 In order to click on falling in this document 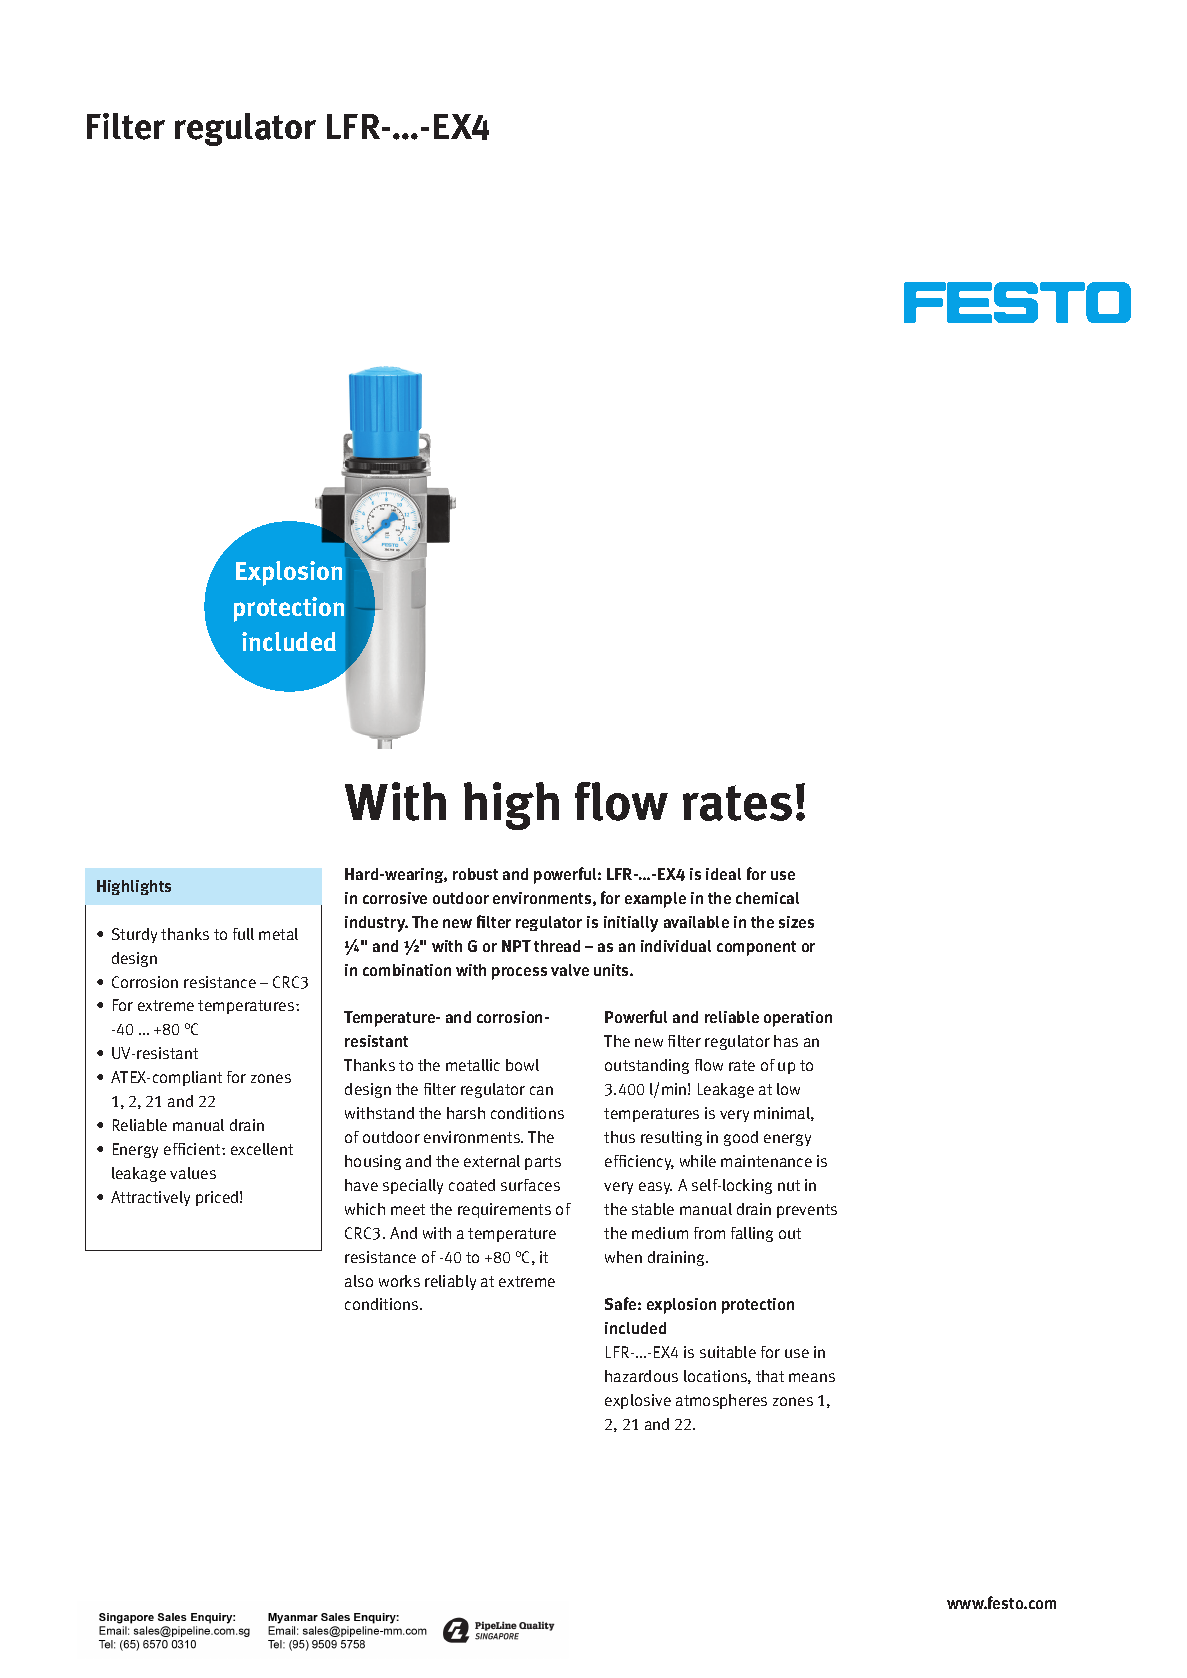, I will do `click(752, 1234)`.
